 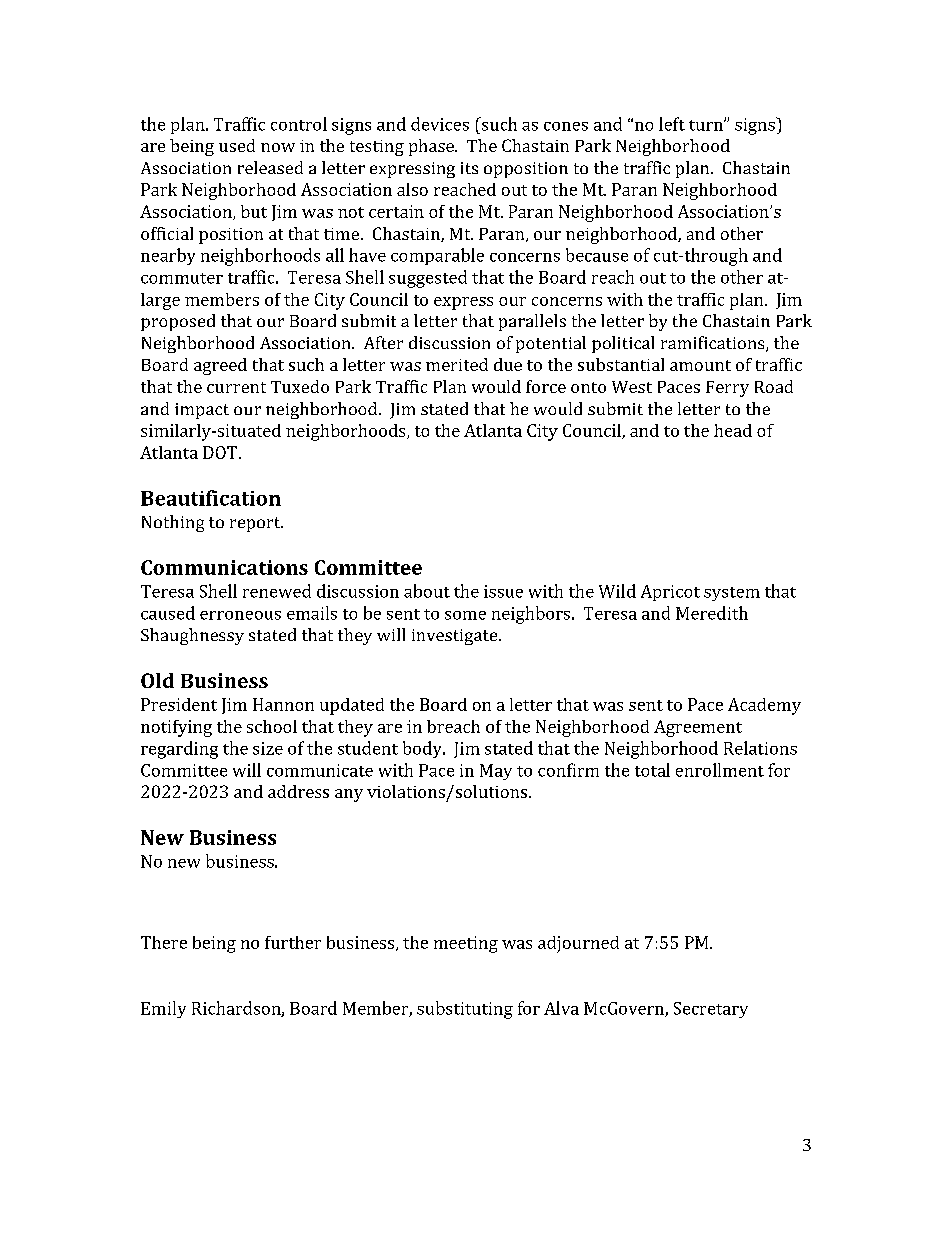 What do you see at coordinates (163, 1009) in the screenshot?
I see `Emily` at bounding box center [163, 1009].
